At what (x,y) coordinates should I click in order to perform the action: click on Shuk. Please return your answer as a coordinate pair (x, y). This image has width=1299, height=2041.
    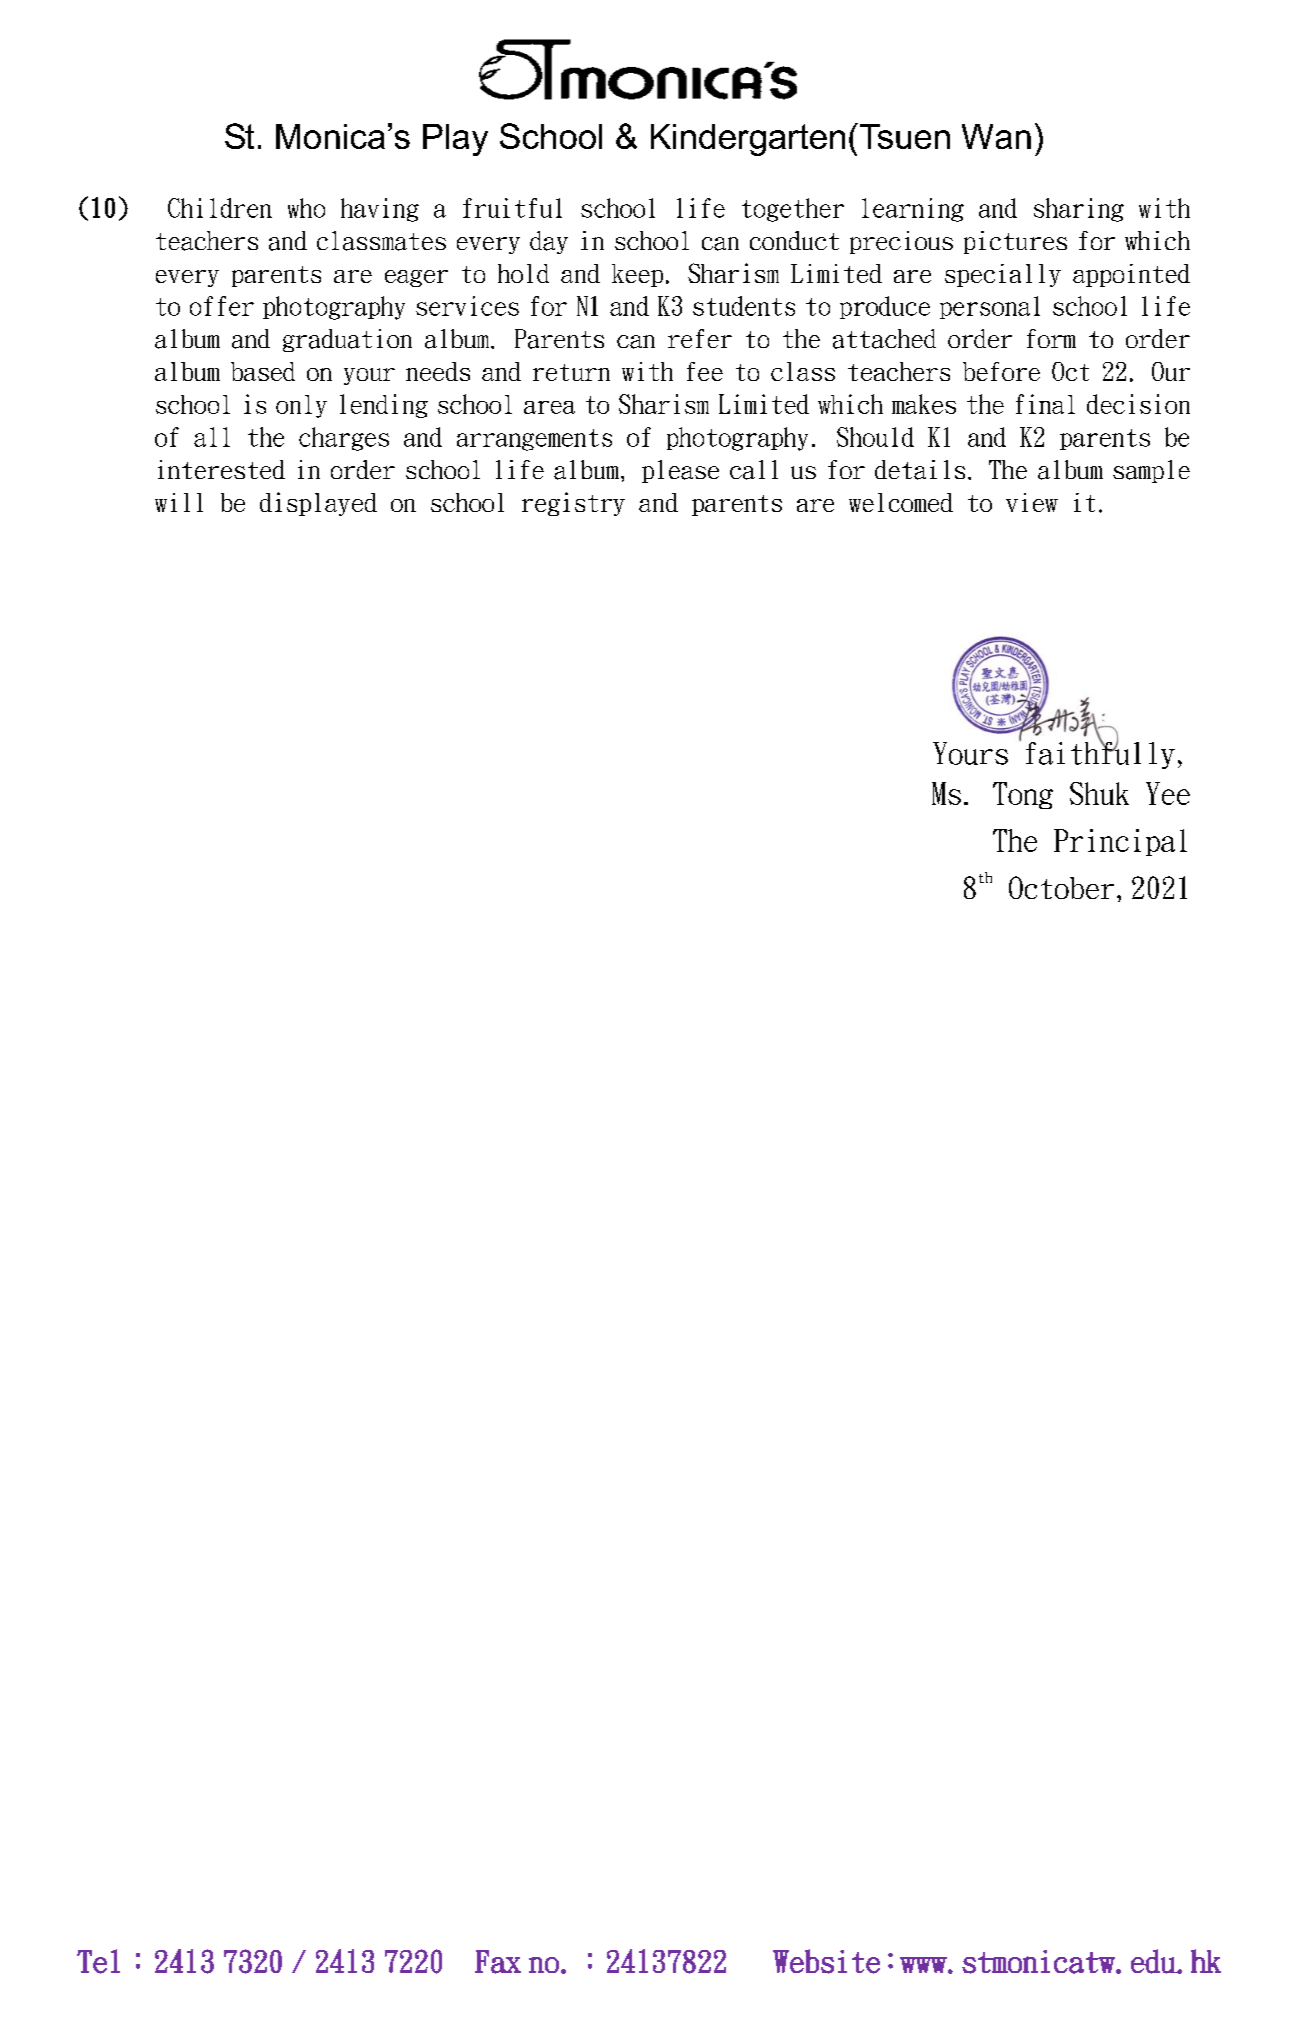
    Looking at the image, I should click on (1099, 793).
